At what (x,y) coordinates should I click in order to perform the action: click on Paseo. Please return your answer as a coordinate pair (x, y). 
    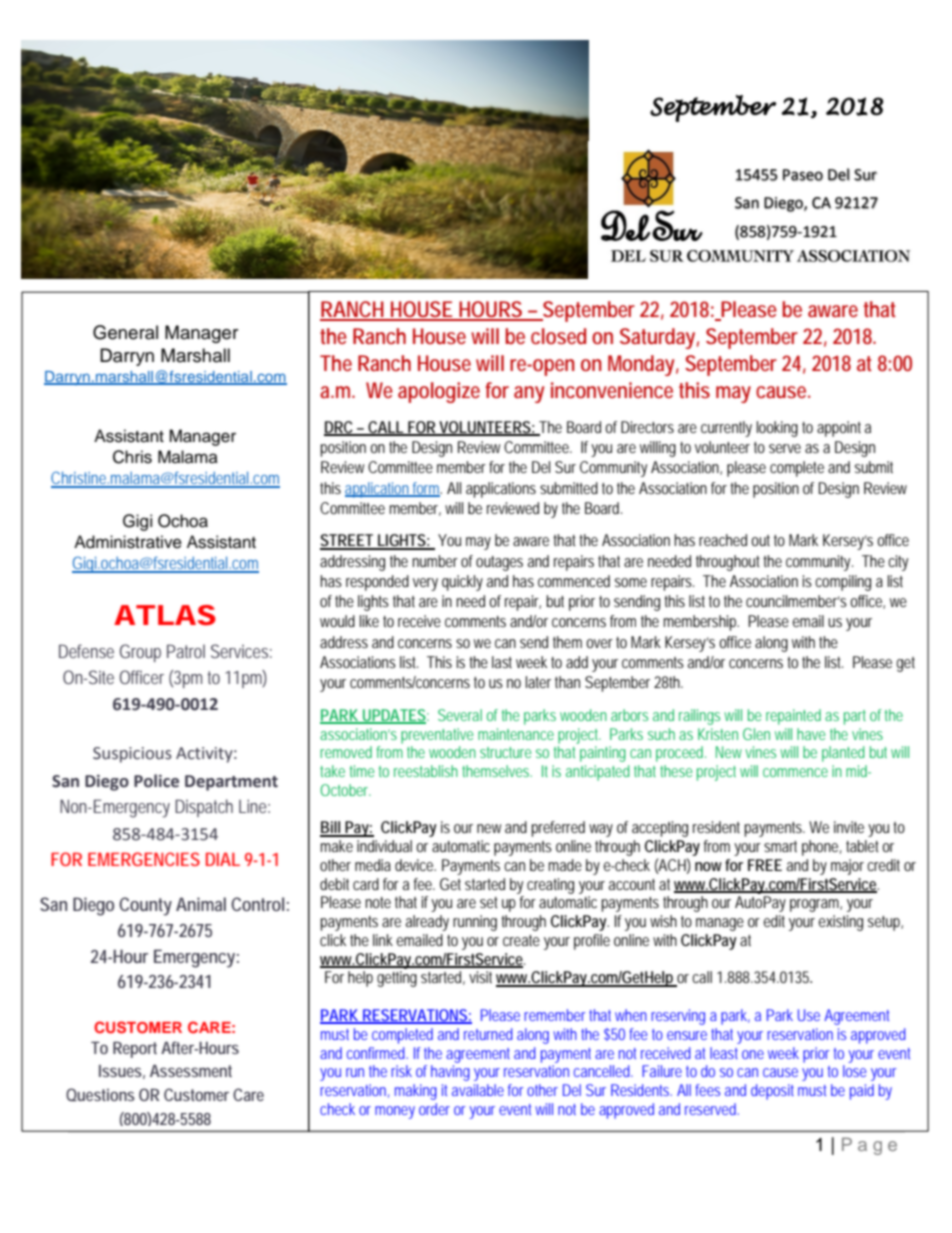
    Looking at the image, I should click on (803, 175).
